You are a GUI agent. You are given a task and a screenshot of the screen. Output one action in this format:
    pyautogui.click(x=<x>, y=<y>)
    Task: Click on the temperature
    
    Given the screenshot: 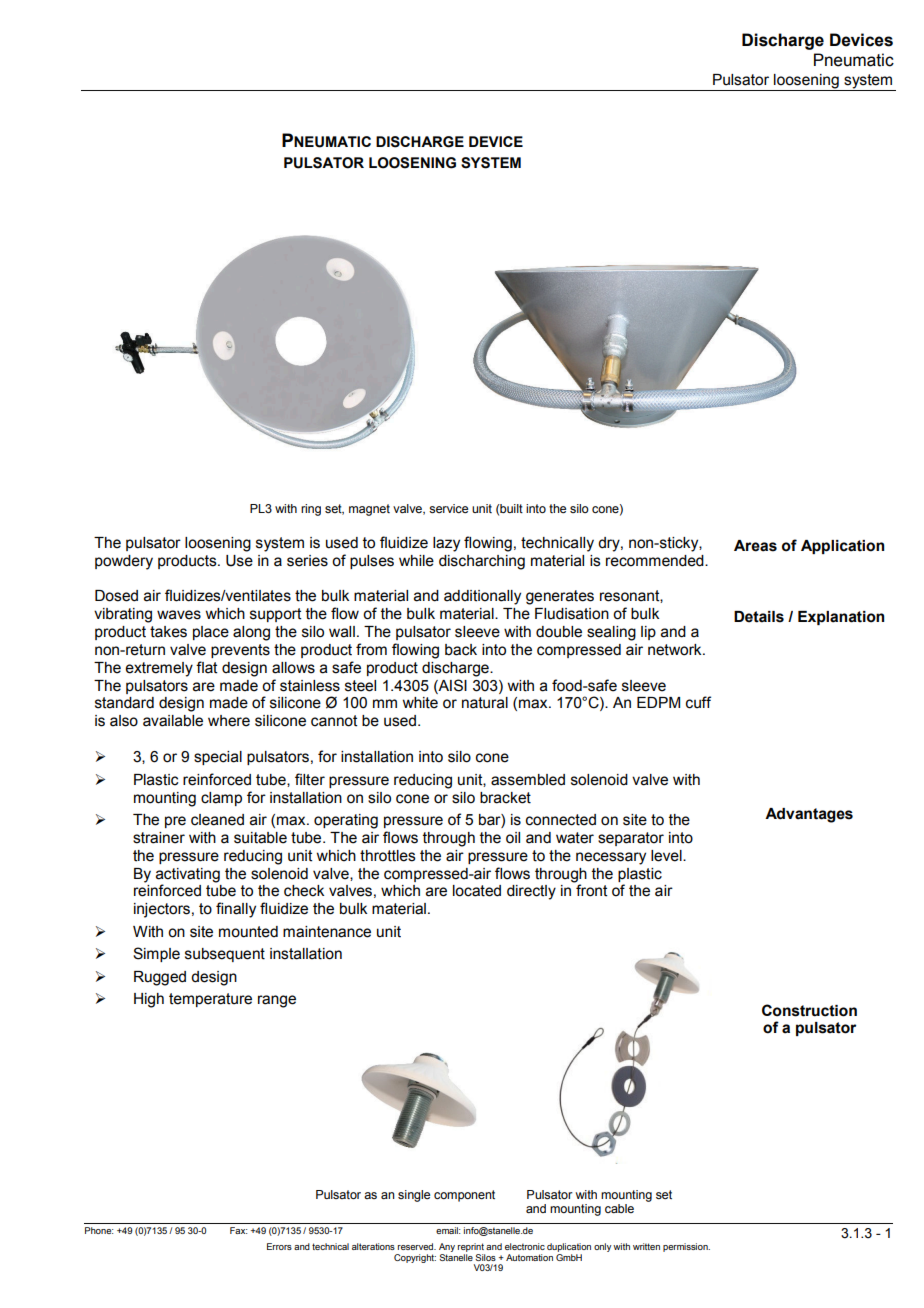 What is the action you would take?
    pyautogui.click(x=210, y=1000)
